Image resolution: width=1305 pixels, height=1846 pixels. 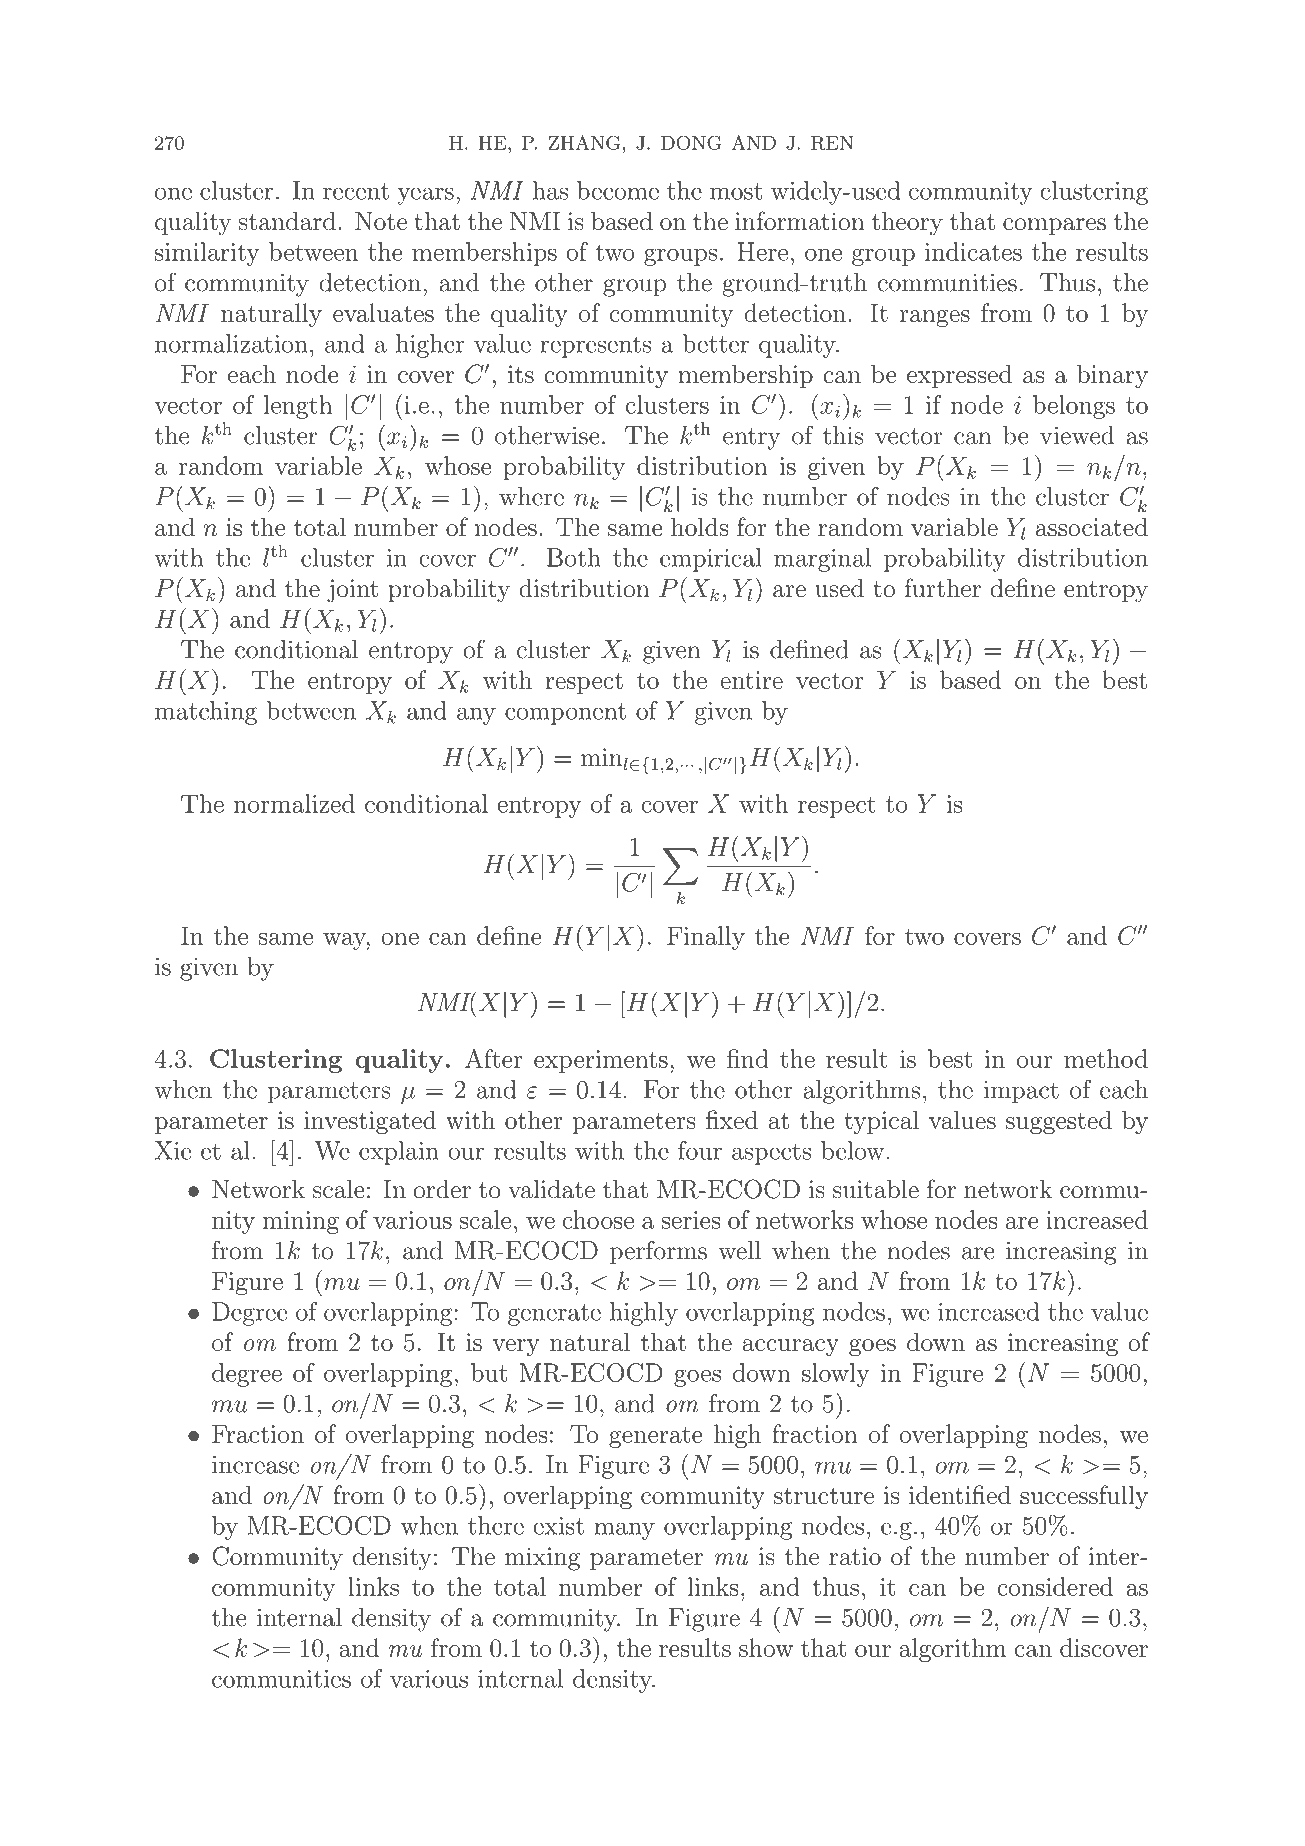 What do you see at coordinates (601, 1061) in the screenshot?
I see `experiments` at bounding box center [601, 1061].
